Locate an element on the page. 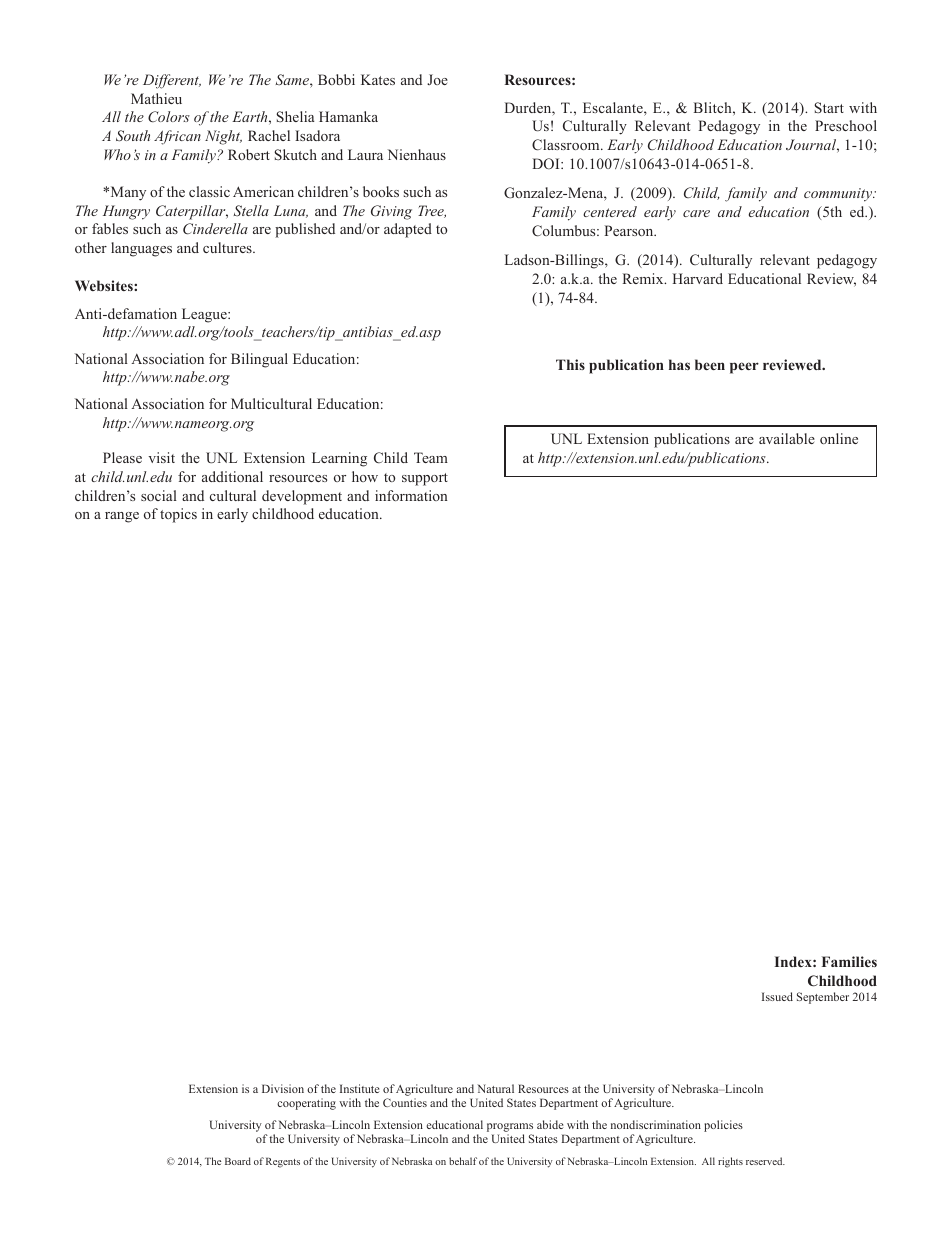  topics is located at coordinates (178, 515).
